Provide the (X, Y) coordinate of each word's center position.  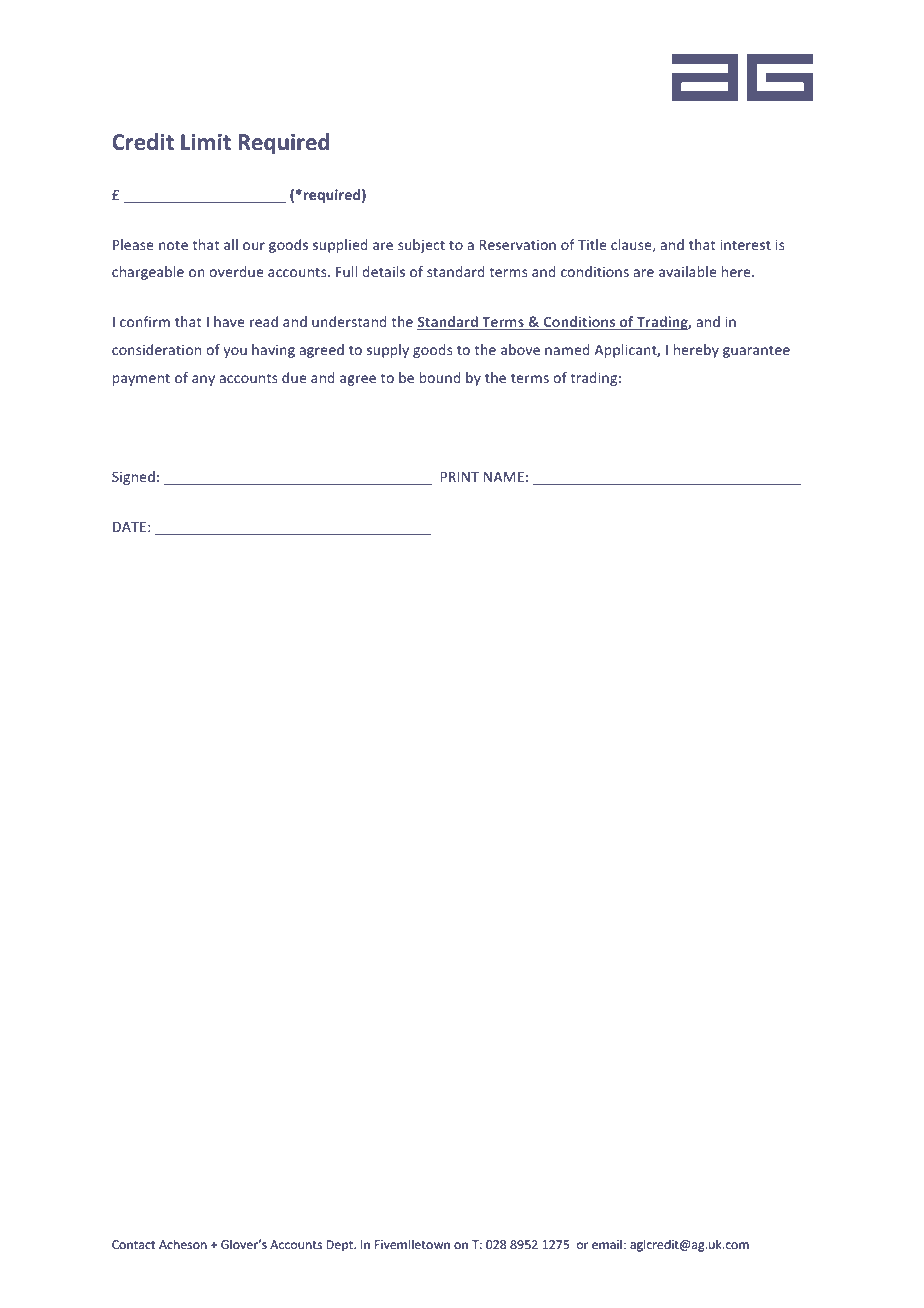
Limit (206, 142)
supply (388, 351)
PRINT (459, 477)
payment (141, 379)
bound (440, 377)
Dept (340, 1246)
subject (421, 246)
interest (745, 244)
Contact (134, 1244)
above (520, 349)
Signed (133, 478)
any (203, 380)
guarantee (756, 351)
